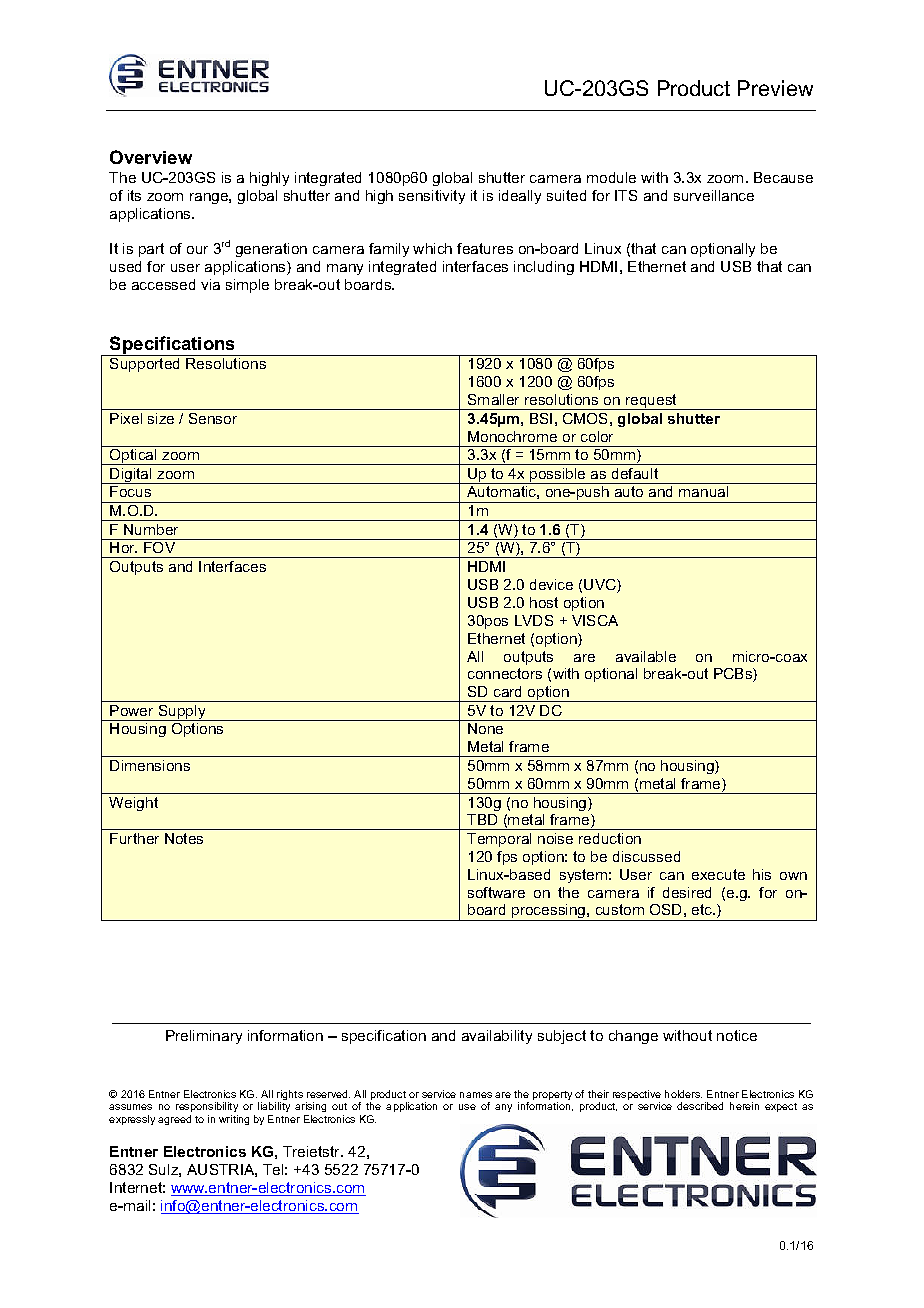 This page has height=1308, width=924. Describe the element at coordinates (184, 838) in the page. I see `Notes` at that location.
